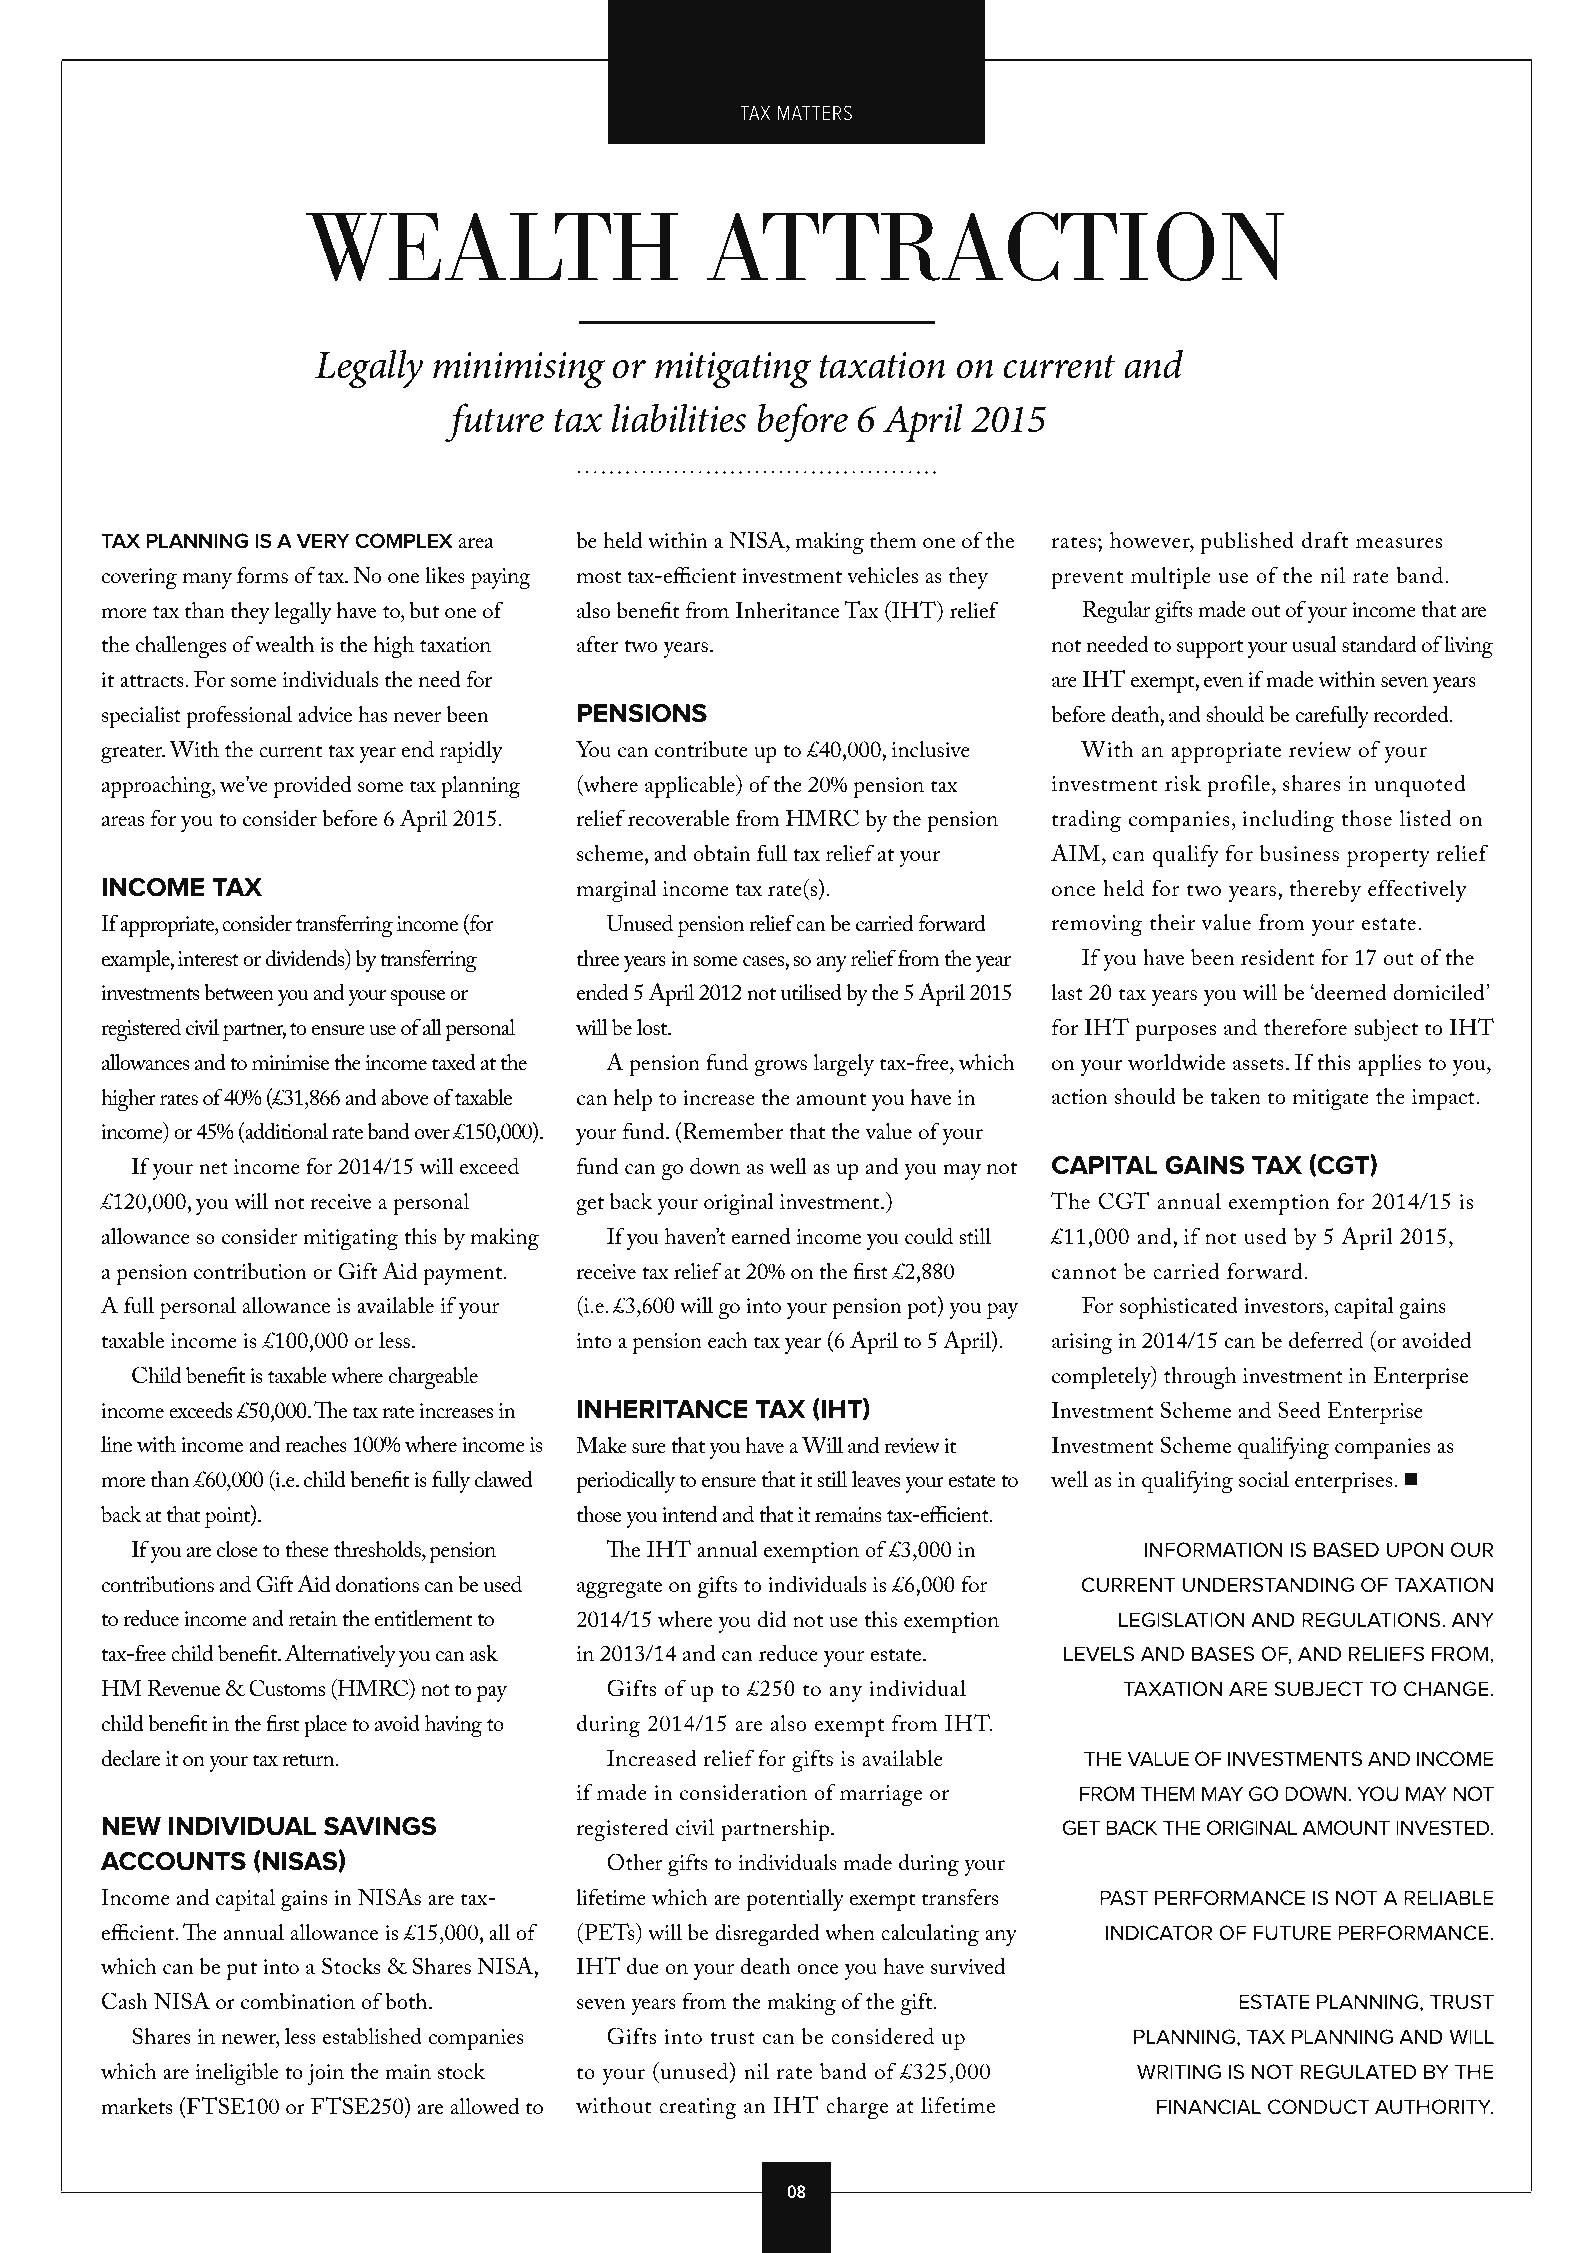 Image resolution: width=1593 pixels, height=2253 pixels. Describe the element at coordinates (1268, 1585) in the screenshot. I see `UNDERSTANDING` at that location.
